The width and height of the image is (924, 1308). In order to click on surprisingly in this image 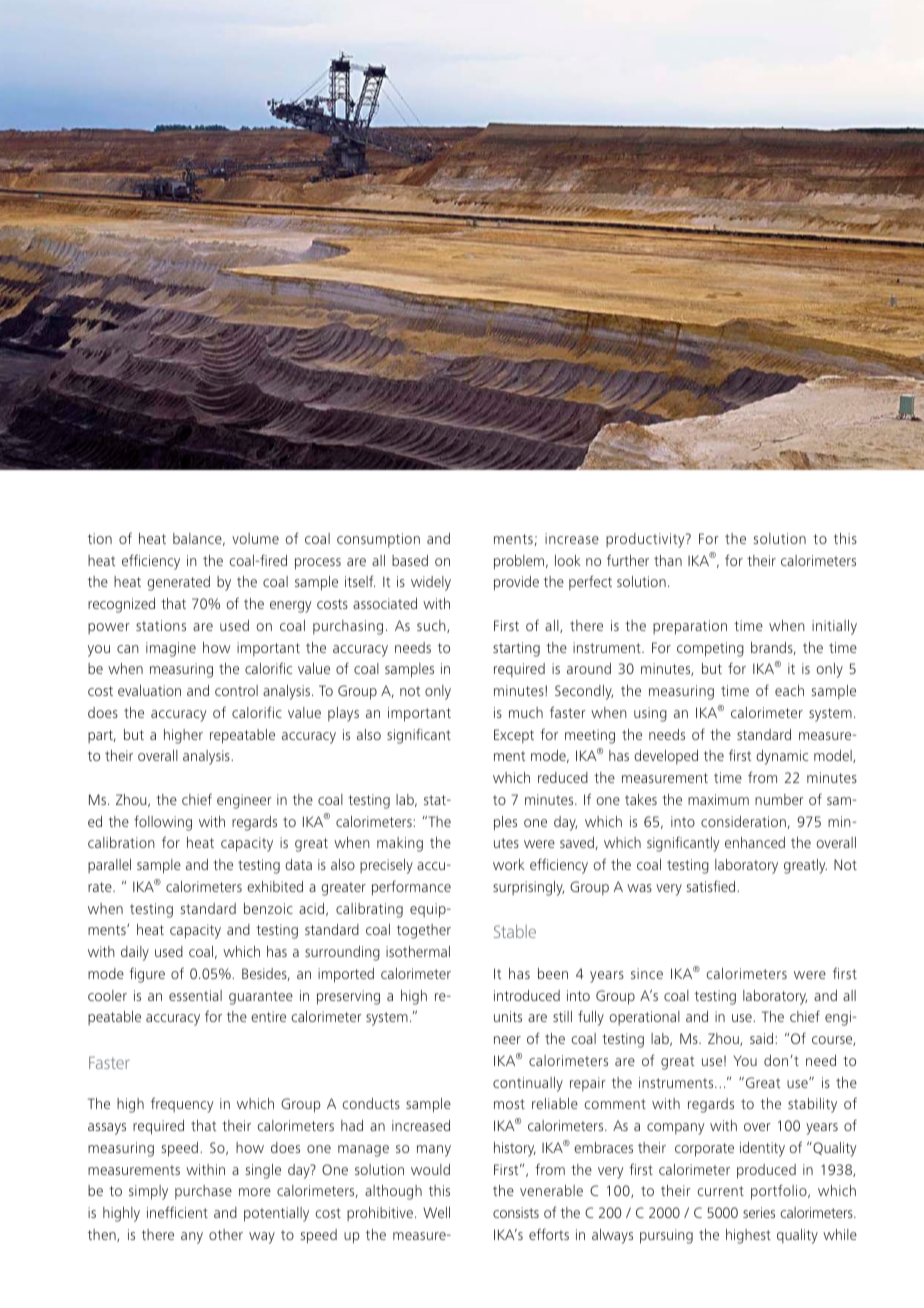, I will do `click(528, 888)`.
